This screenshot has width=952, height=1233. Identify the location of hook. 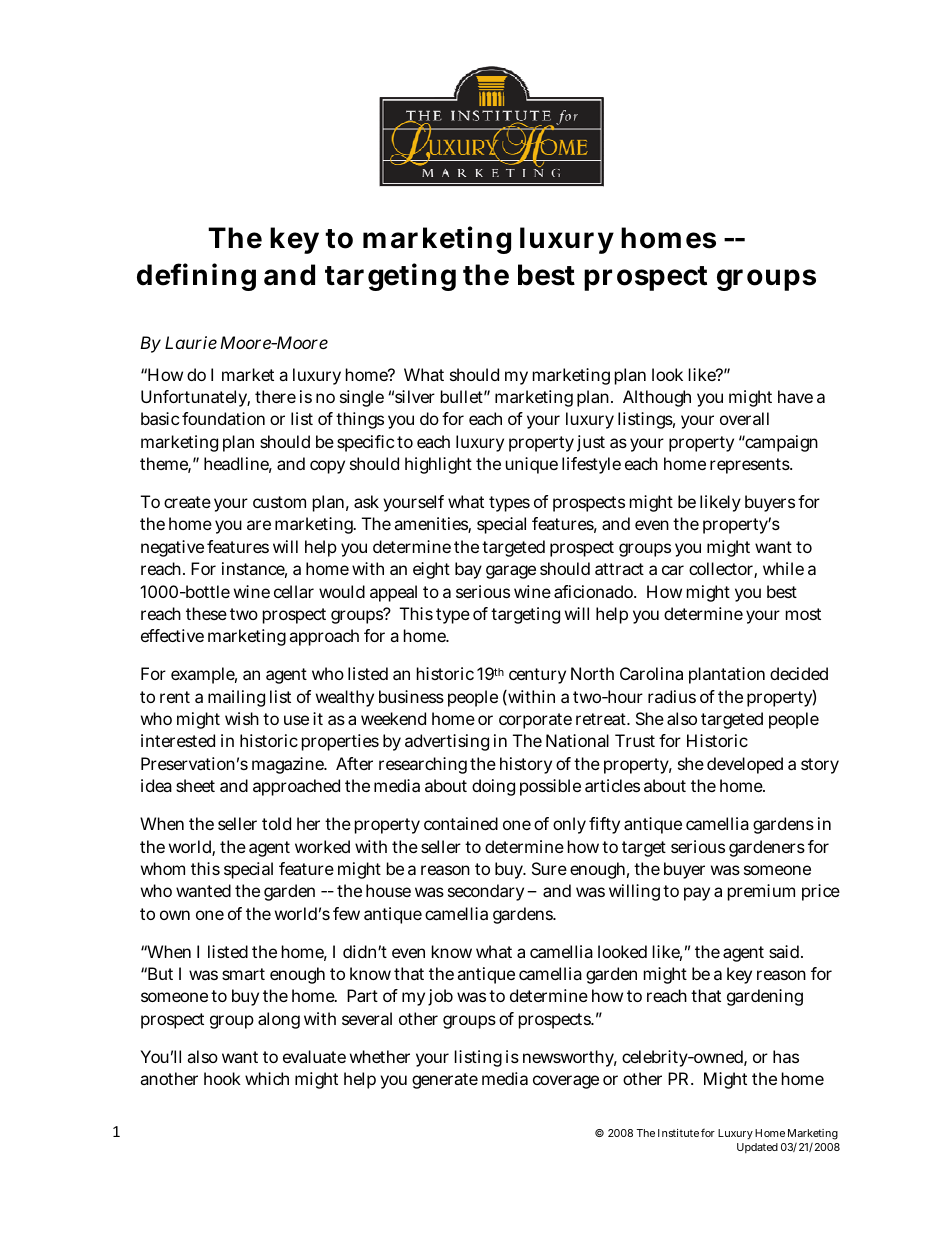
(222, 1078).
